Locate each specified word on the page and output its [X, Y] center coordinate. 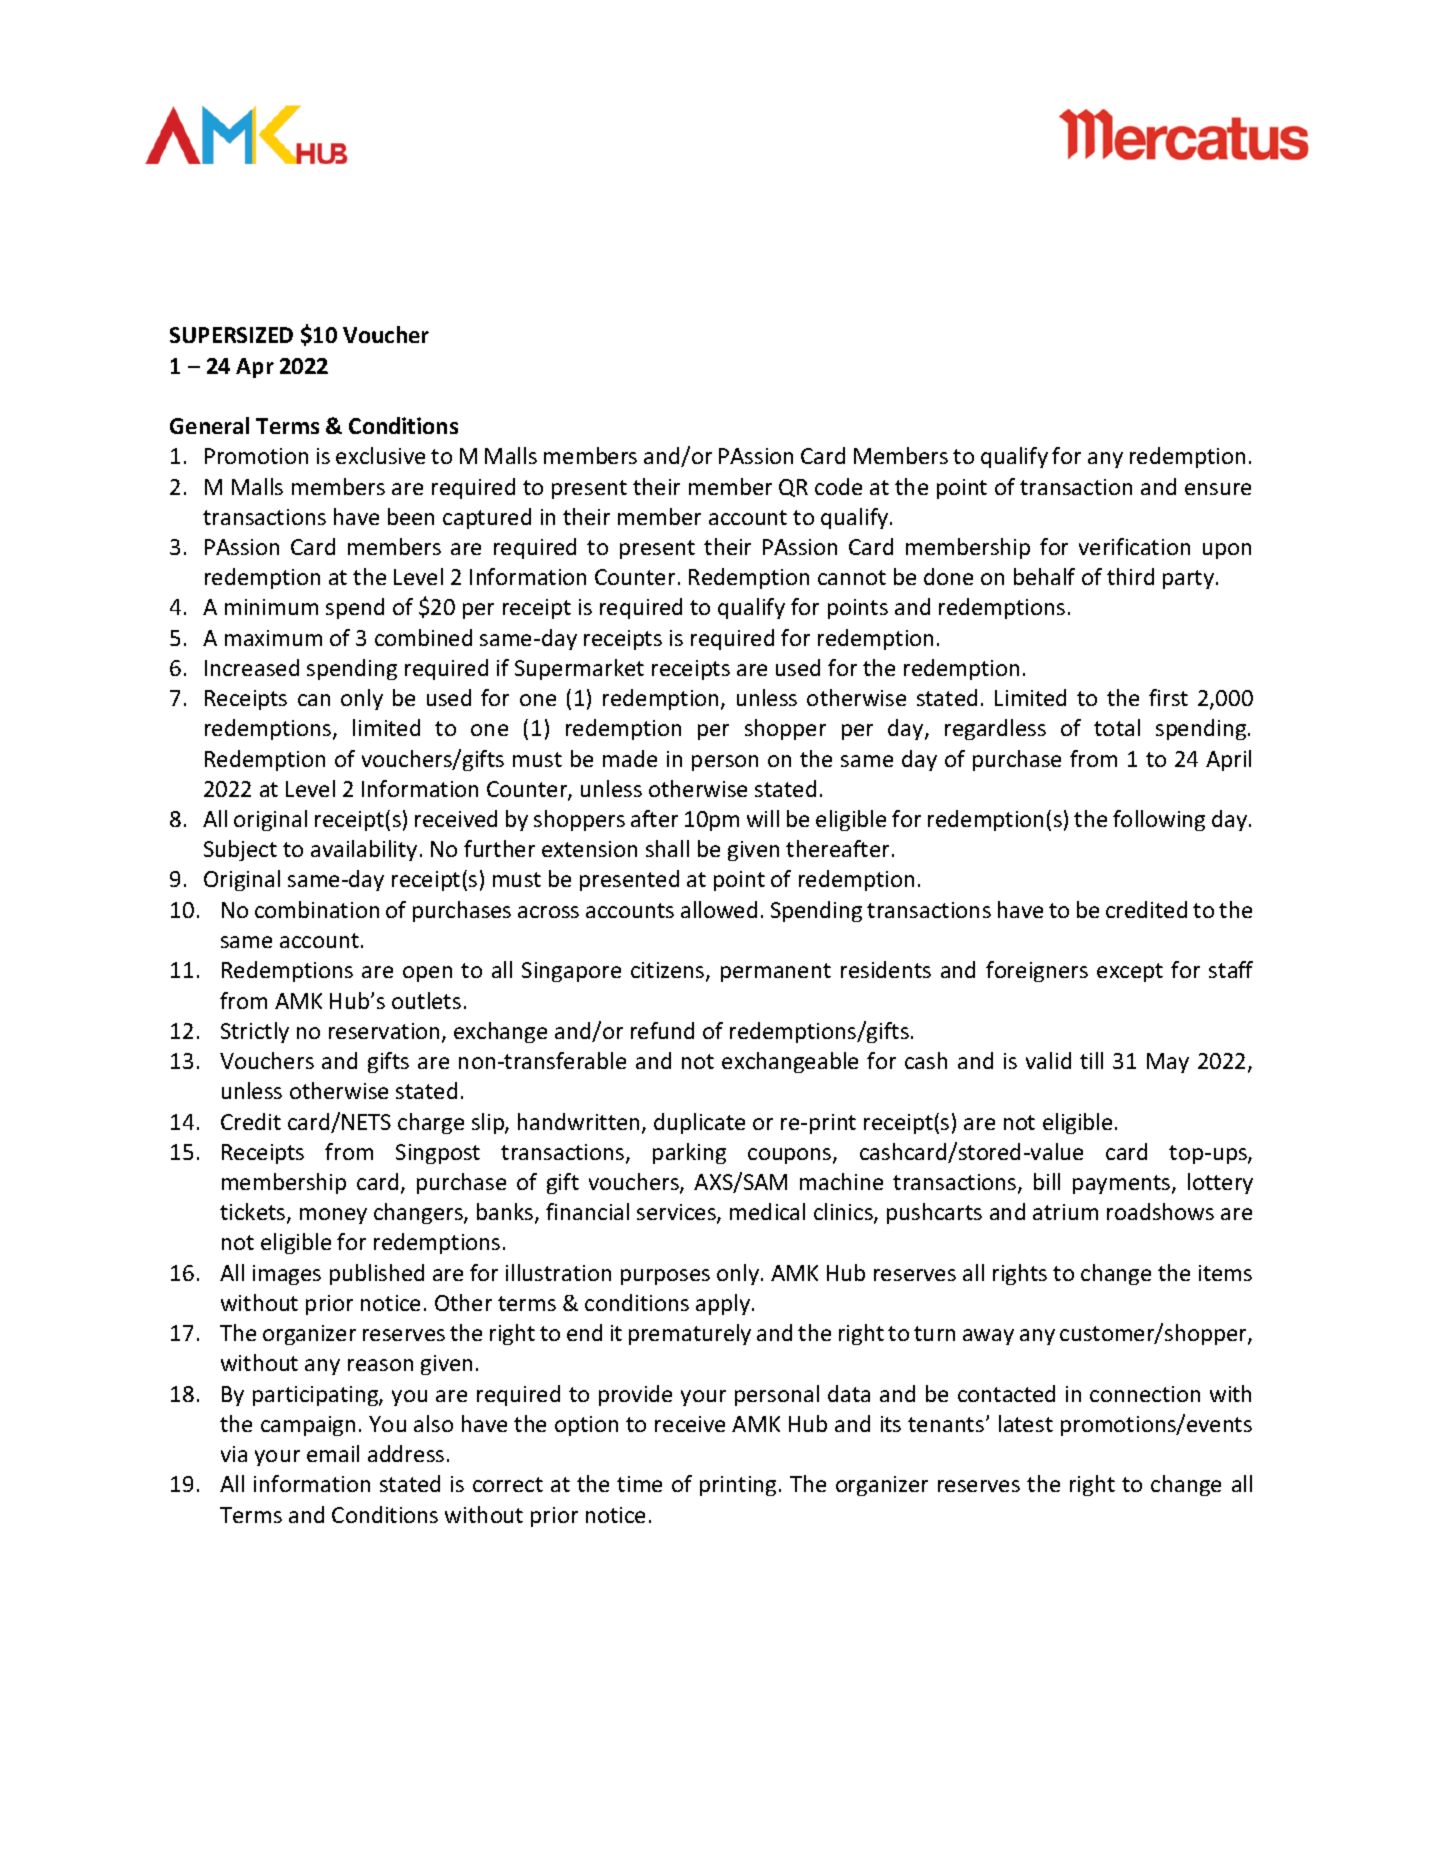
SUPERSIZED [231, 335]
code [838, 486]
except [1130, 972]
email [333, 1453]
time [639, 1484]
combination [317, 909]
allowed [719, 909]
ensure [1218, 489]
